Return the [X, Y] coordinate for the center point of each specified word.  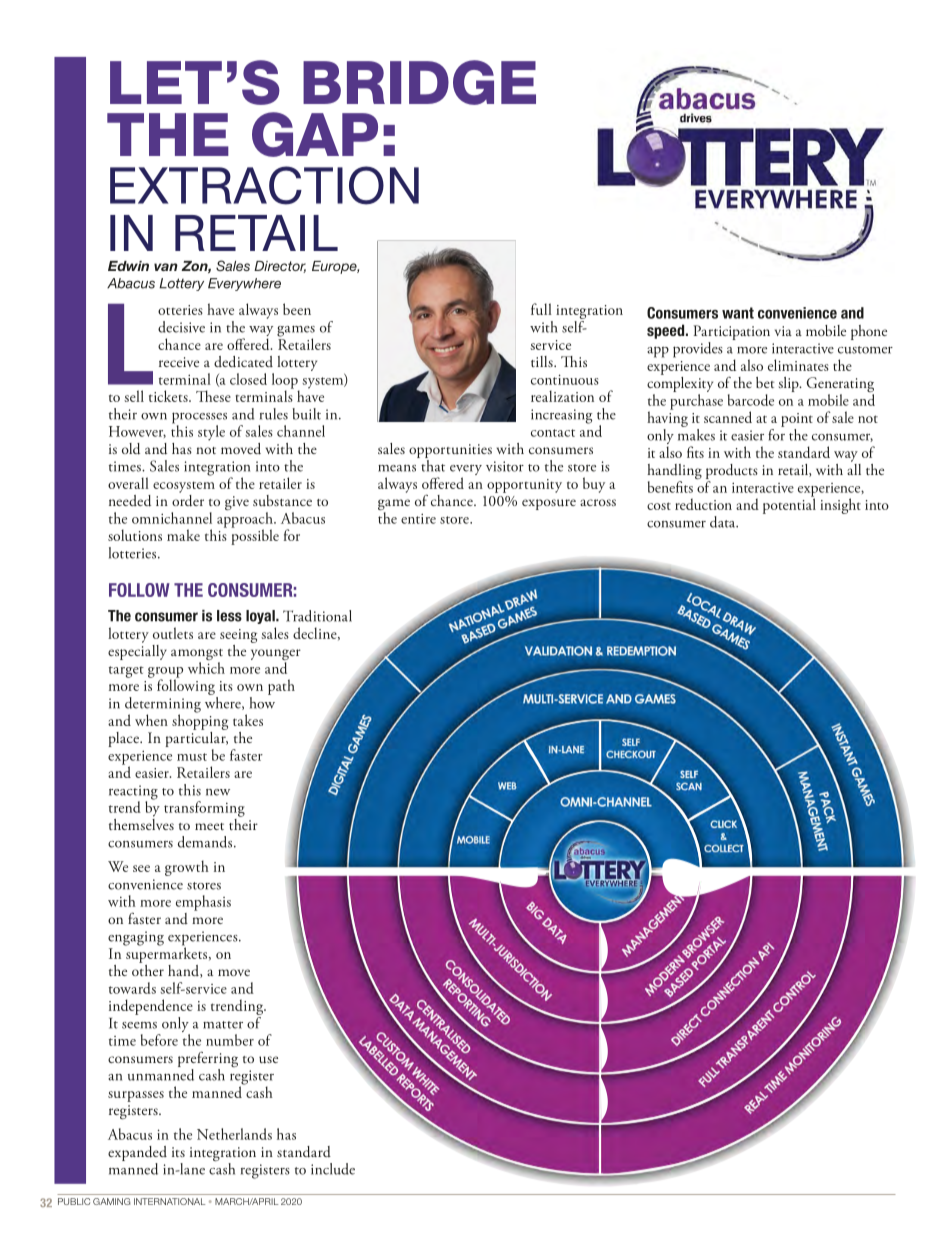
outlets [173, 633]
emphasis [203, 903]
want [738, 313]
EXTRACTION [264, 185]
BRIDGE [419, 82]
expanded [137, 1153]
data [724, 522]
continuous [565, 379]
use [268, 1060]
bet [765, 382]
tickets [169, 396]
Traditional [317, 616]
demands [206, 842]
